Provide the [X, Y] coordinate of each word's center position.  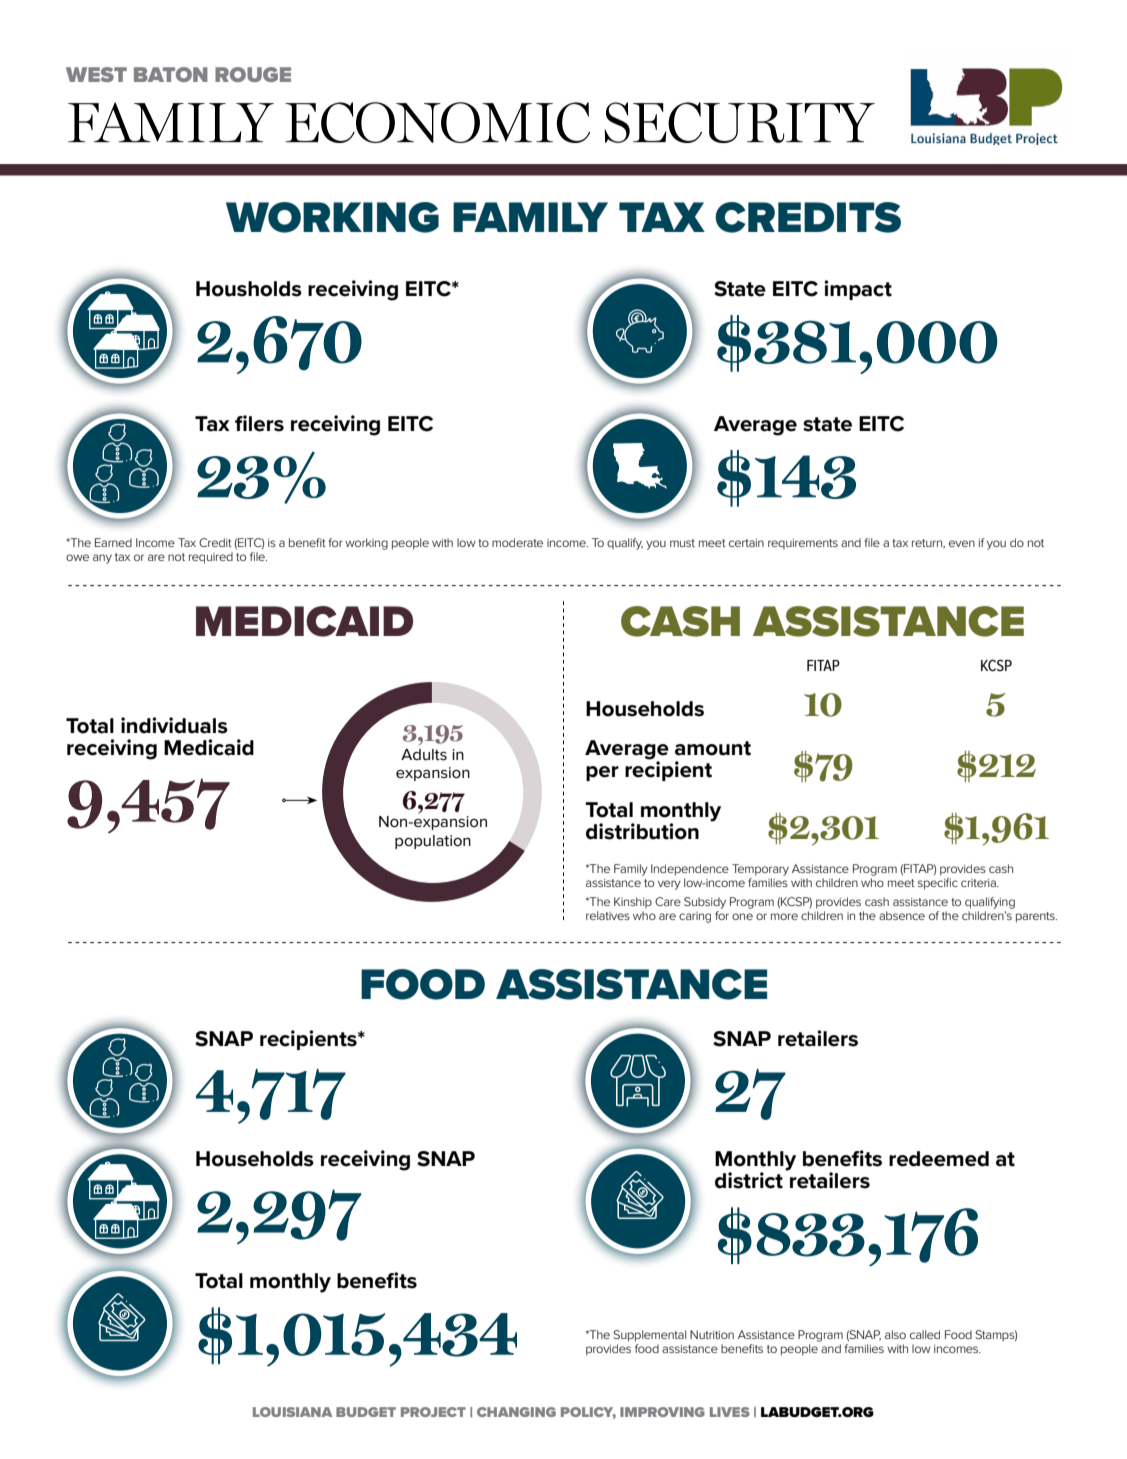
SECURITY [739, 122]
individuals [174, 725]
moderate [517, 542]
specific [938, 884]
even [962, 543]
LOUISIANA [292, 1412]
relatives [608, 915]
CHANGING [516, 1412]
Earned [113, 542]
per [602, 773]
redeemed [939, 1159]
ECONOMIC [437, 122]
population [433, 842]
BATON [171, 74]
